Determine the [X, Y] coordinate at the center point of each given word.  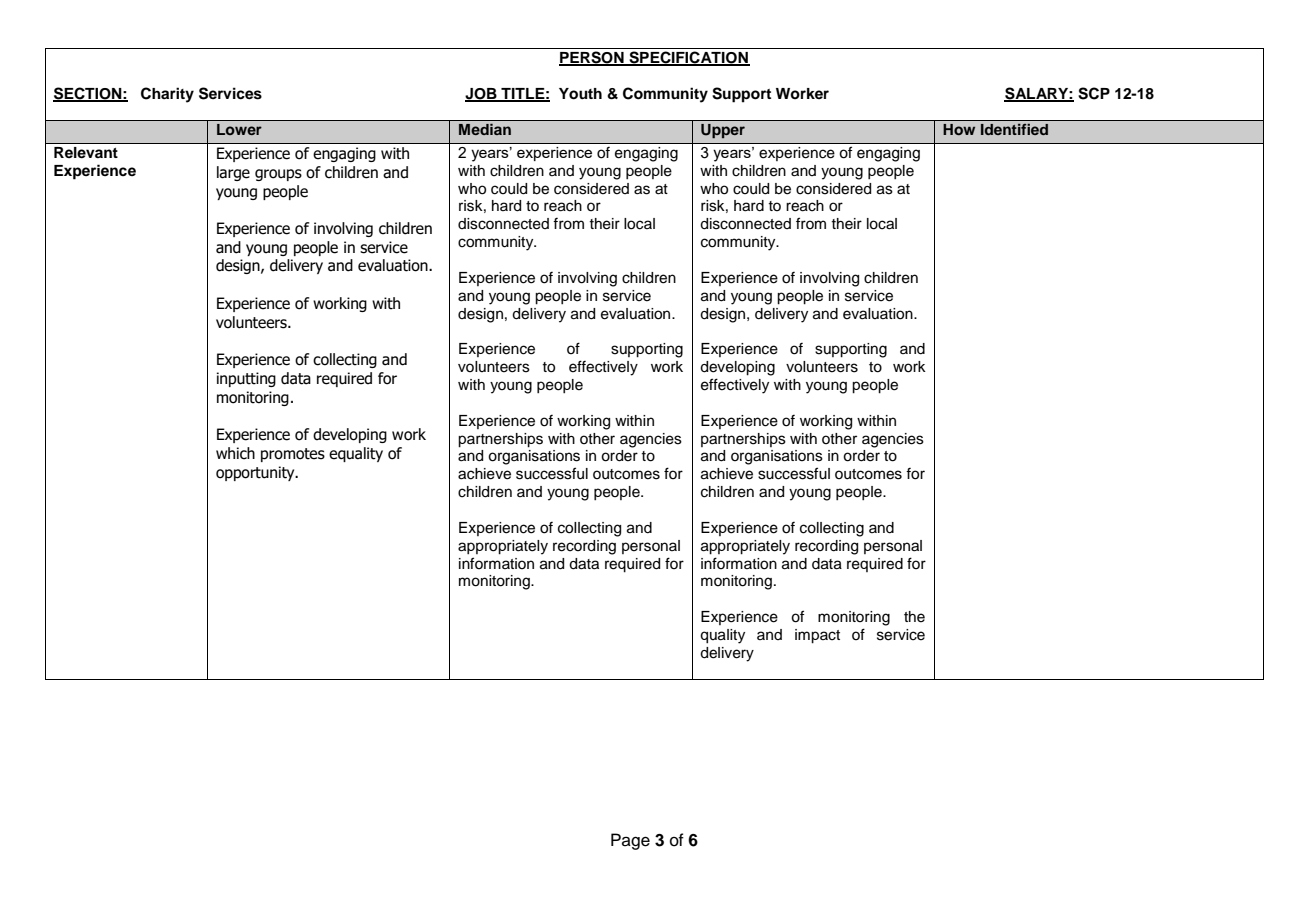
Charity [167, 95]
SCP [1094, 93]
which [235, 453]
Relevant [86, 152]
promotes [293, 455]
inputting [246, 379]
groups [278, 175]
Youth [580, 94]
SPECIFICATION [688, 58]
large [233, 173]
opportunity [256, 473]
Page [630, 841]
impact [817, 636]
